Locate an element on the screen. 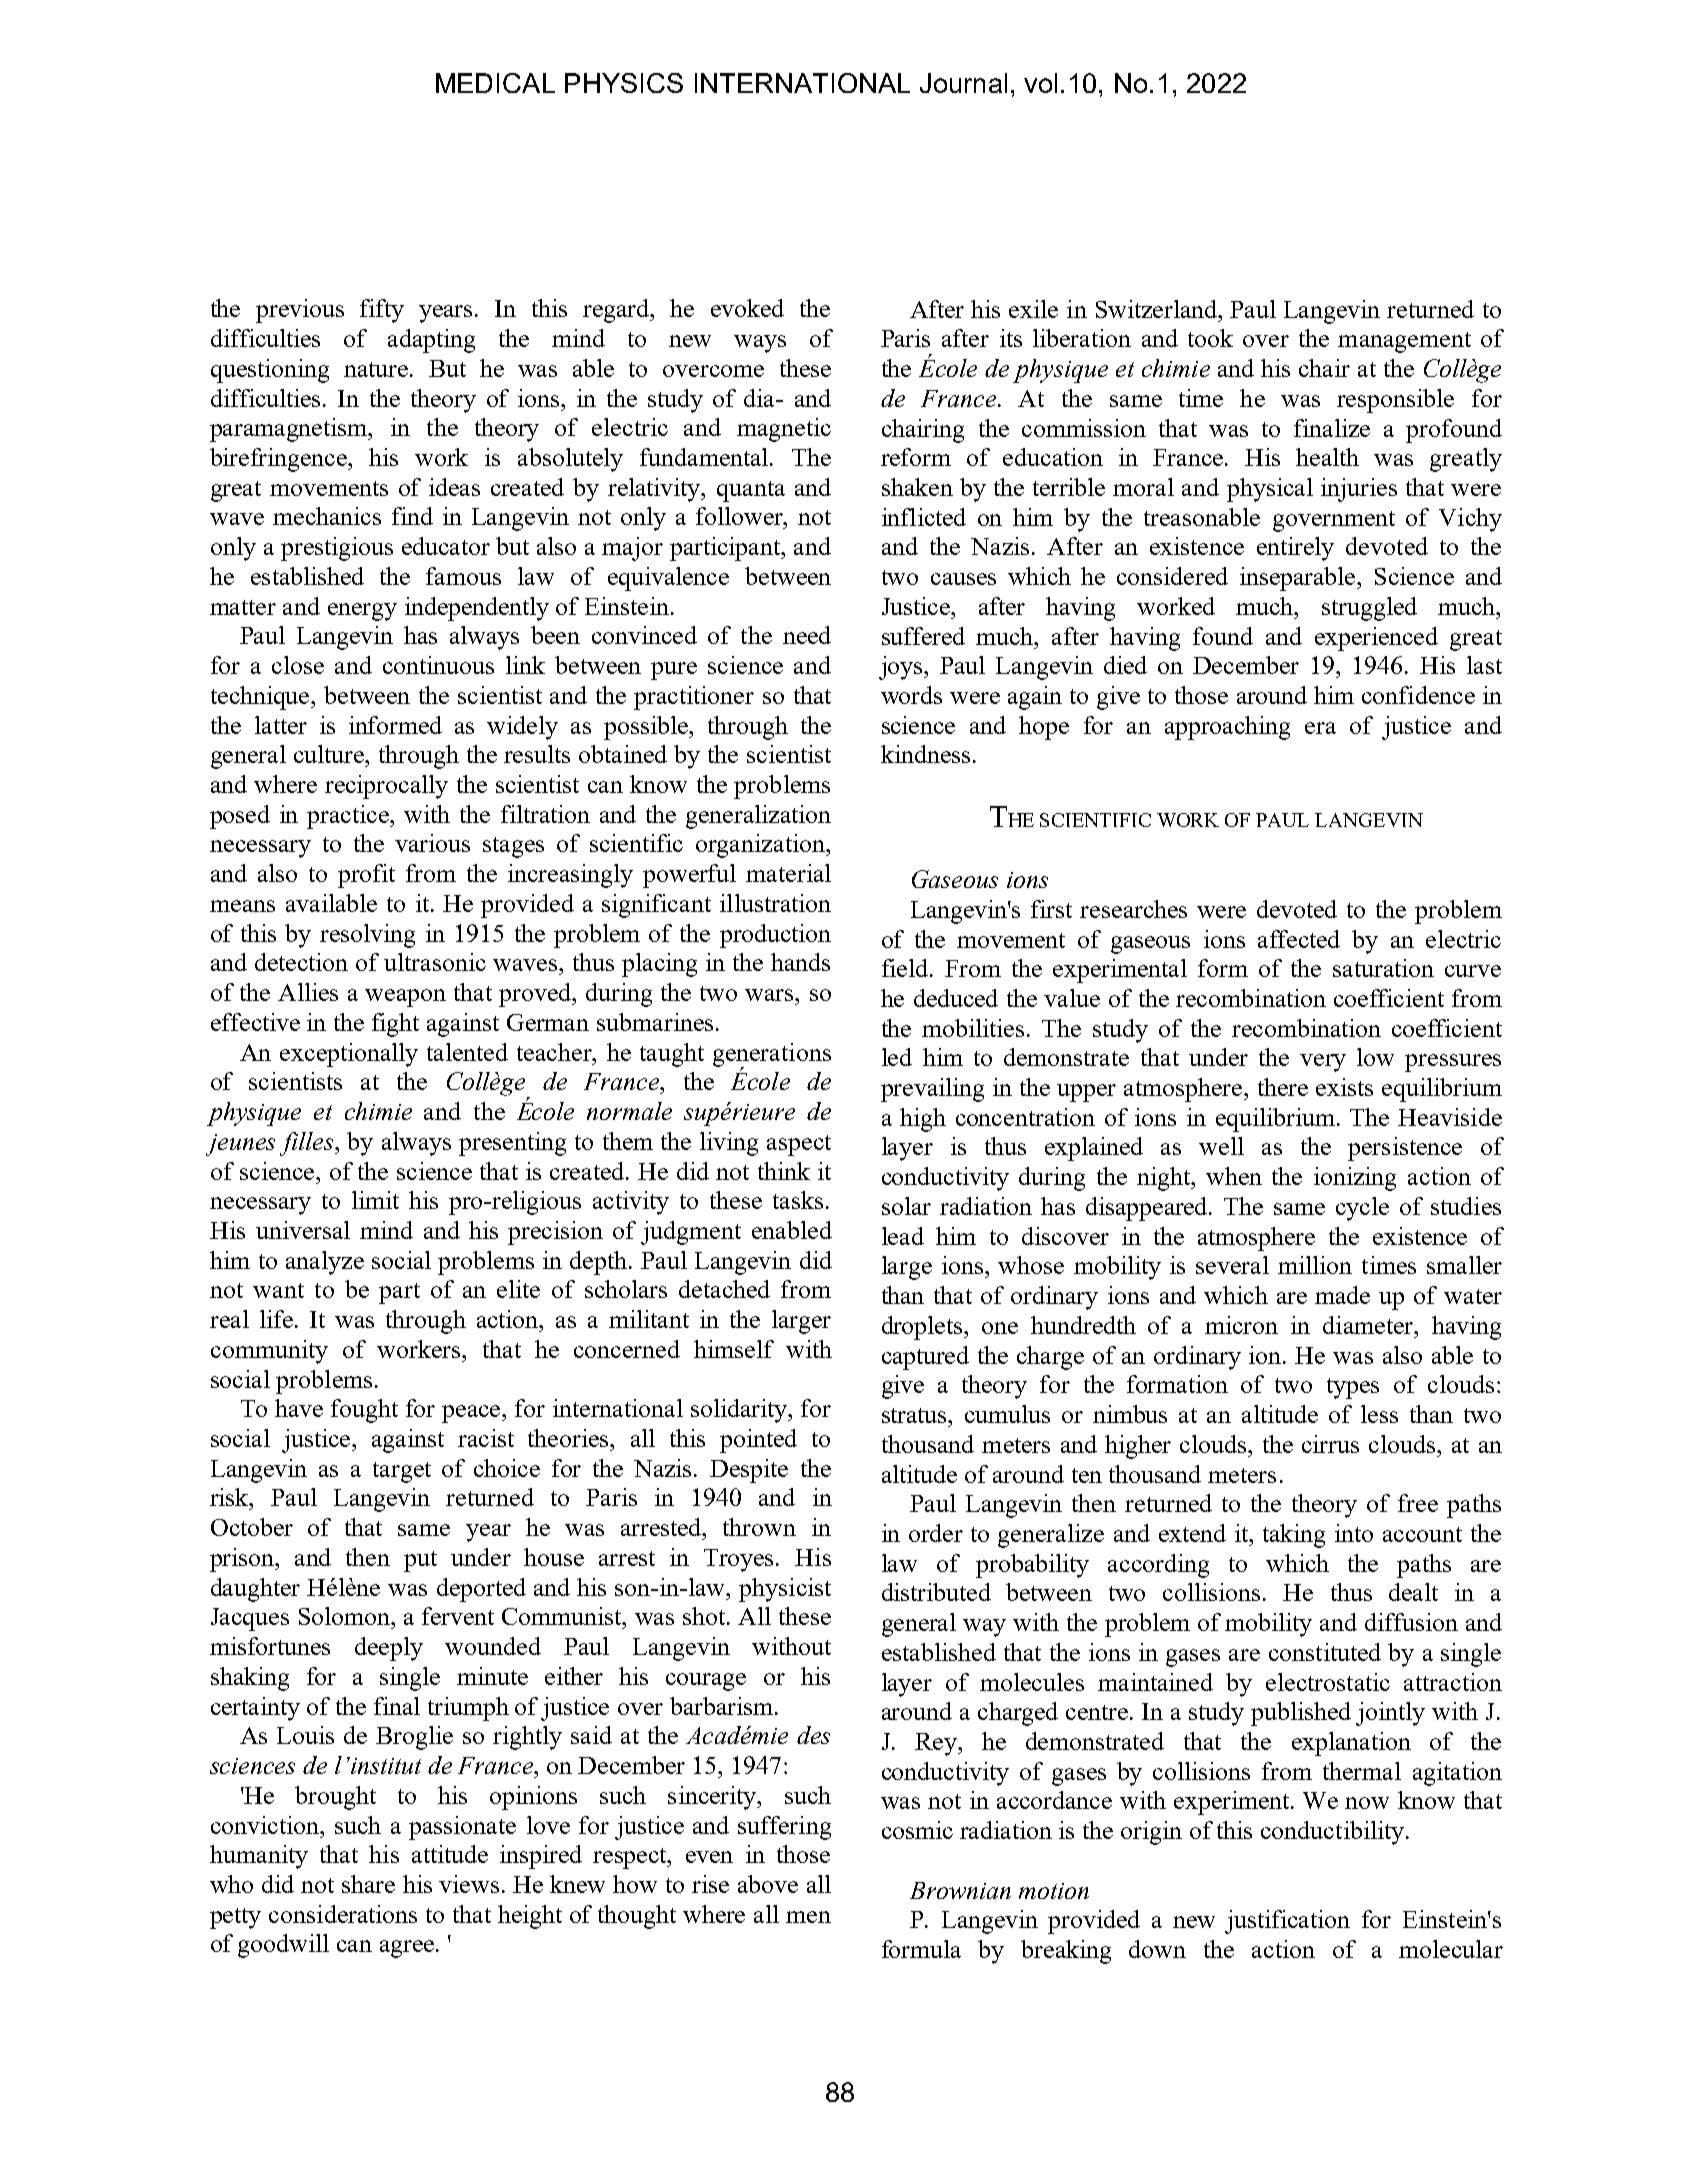  very is located at coordinates (1323, 1063).
